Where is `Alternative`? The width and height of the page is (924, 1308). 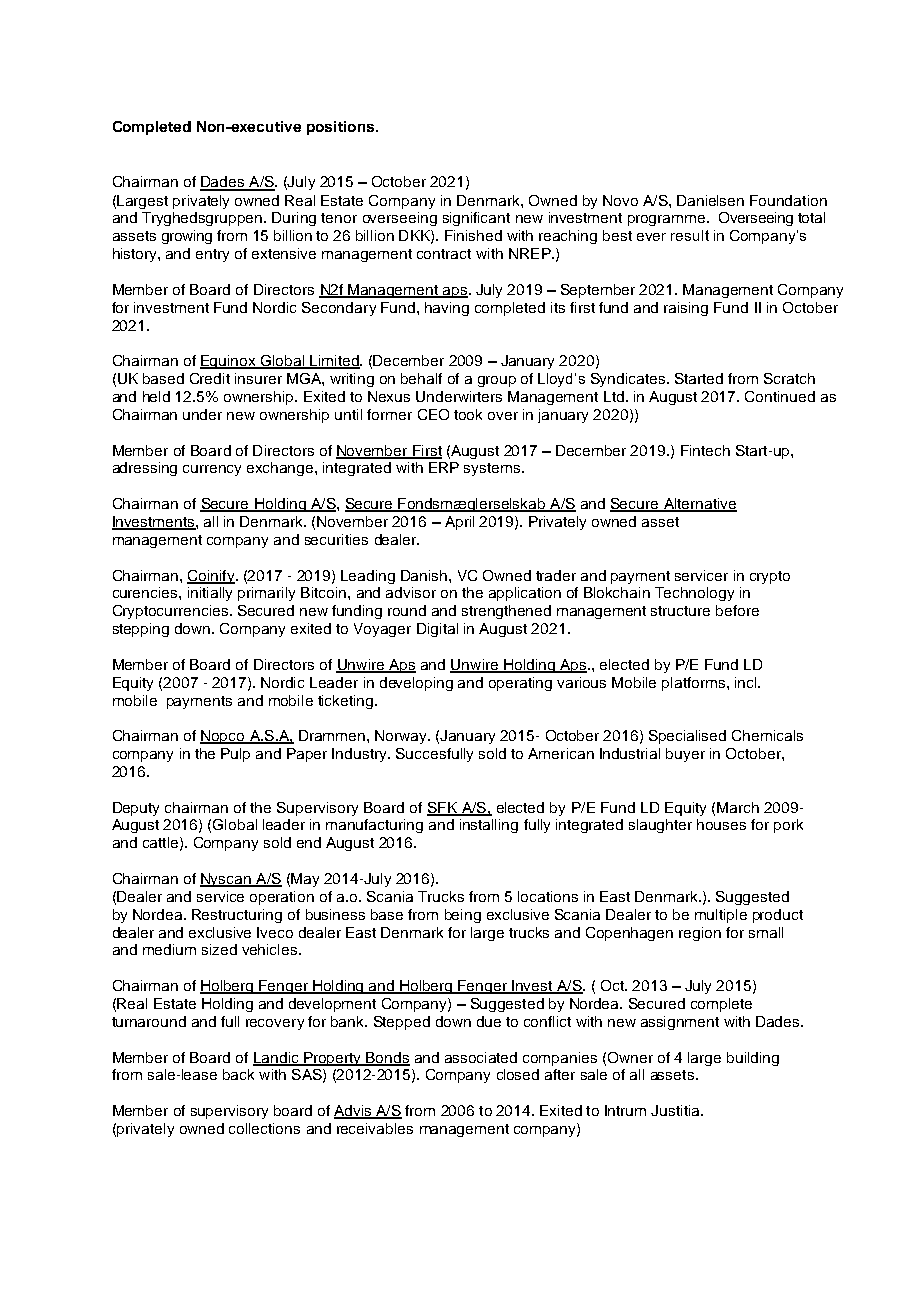
Alternative is located at coordinates (699, 505).
